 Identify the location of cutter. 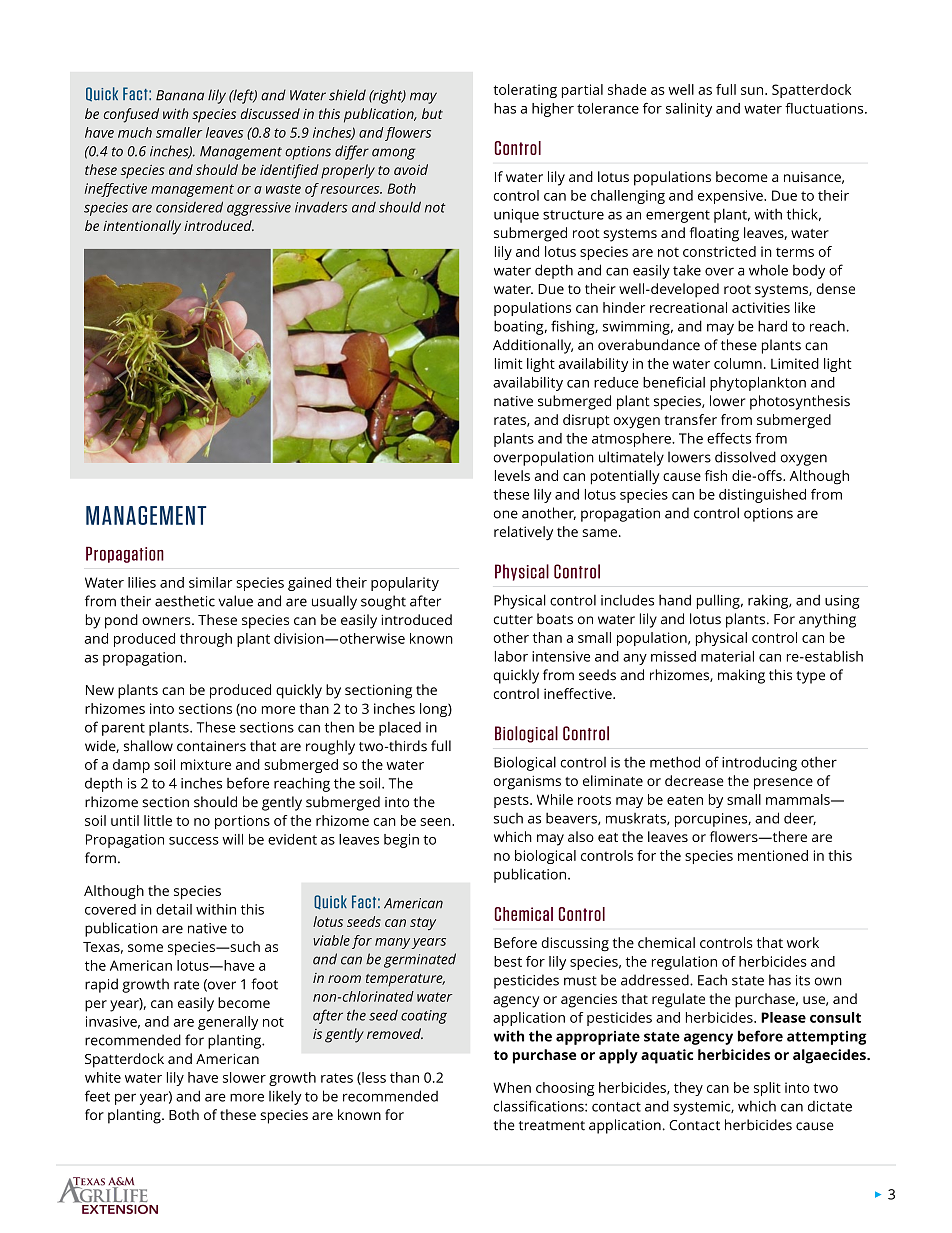
(513, 620).
